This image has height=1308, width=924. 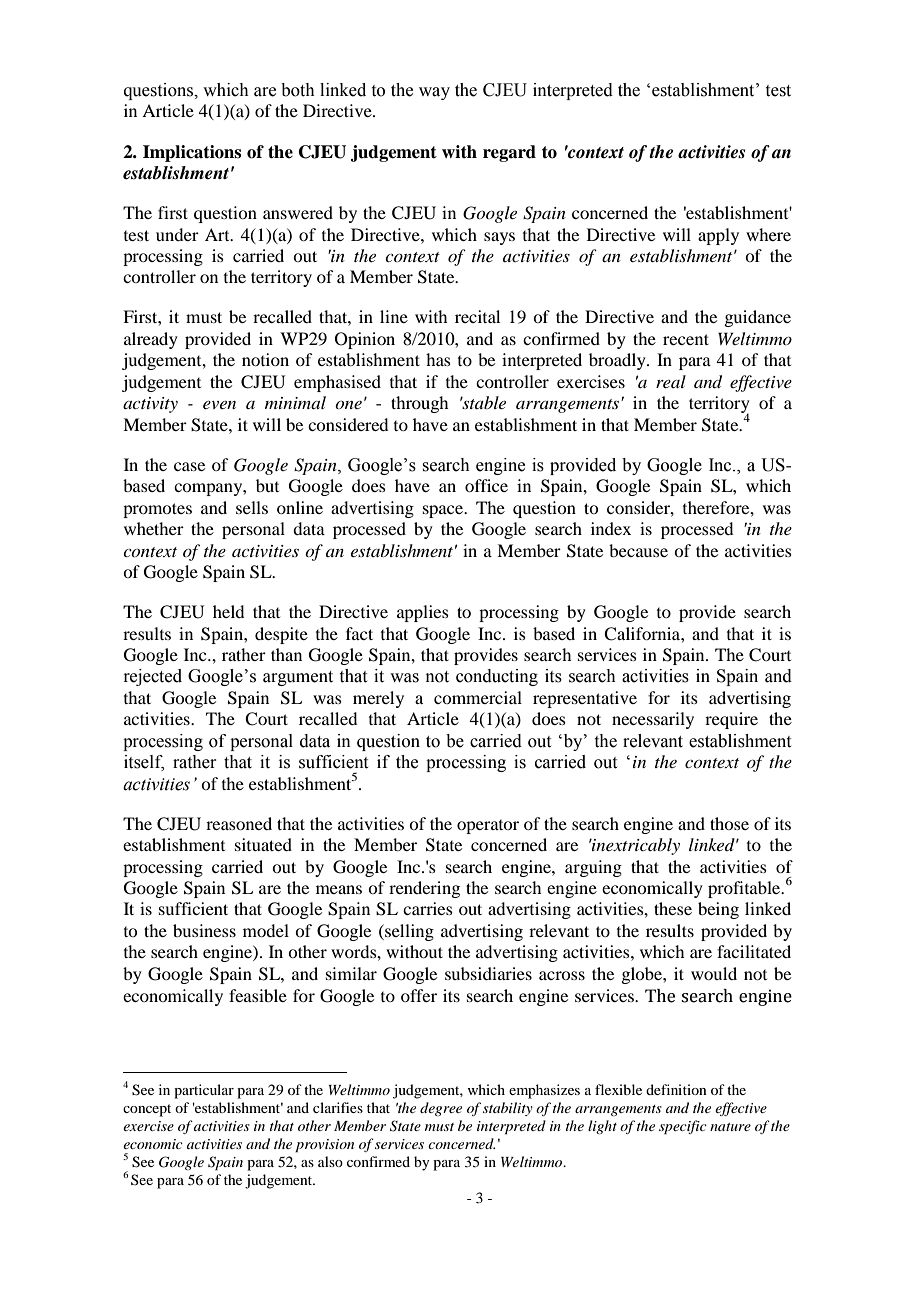 I want to click on situated, so click(x=263, y=844).
